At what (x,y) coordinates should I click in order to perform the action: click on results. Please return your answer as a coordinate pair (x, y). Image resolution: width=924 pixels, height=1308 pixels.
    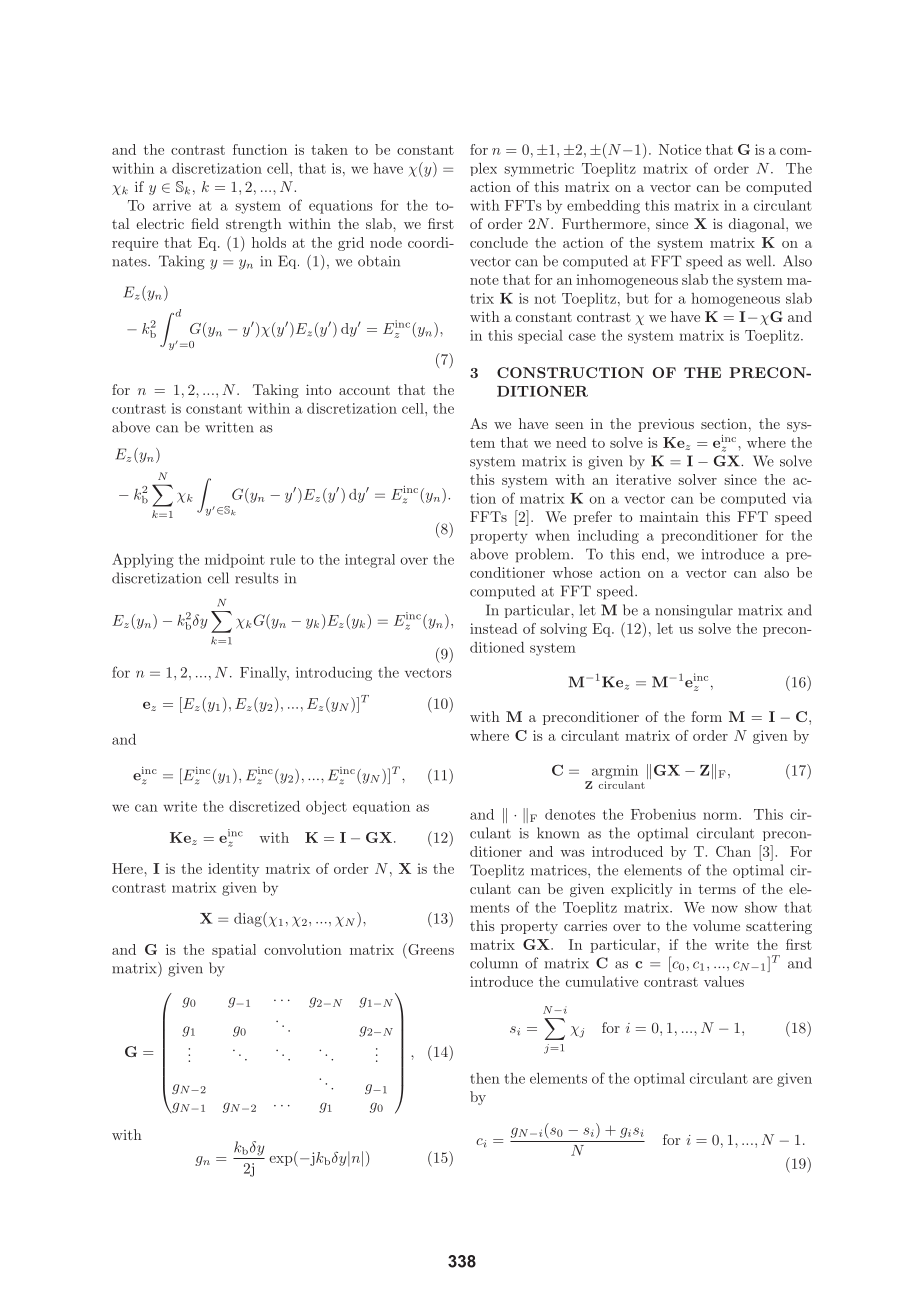
    Looking at the image, I should click on (257, 578).
